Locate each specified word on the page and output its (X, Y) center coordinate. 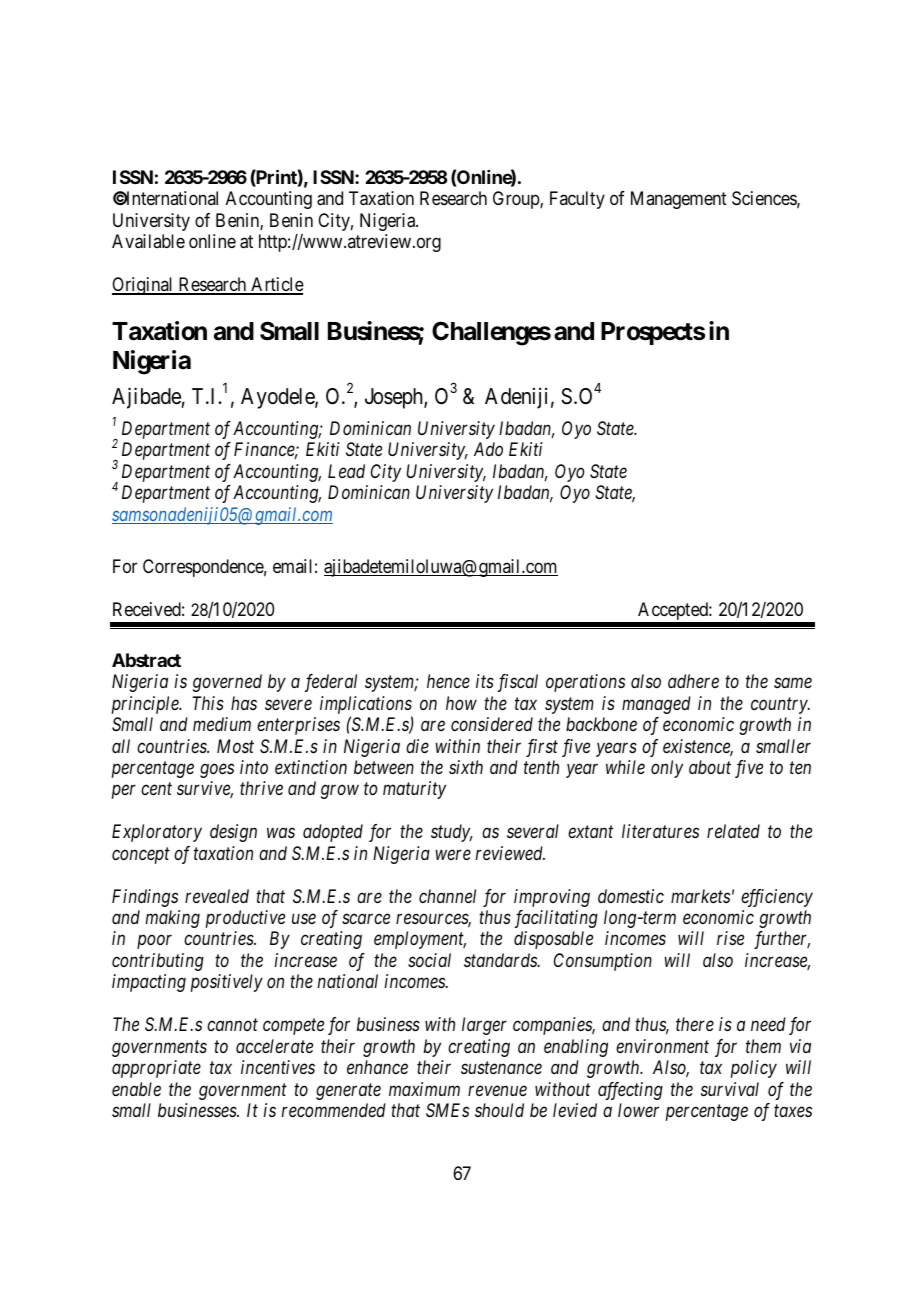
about (710, 767)
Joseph (395, 398)
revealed (217, 896)
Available (148, 241)
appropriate (156, 1069)
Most (235, 746)
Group (517, 200)
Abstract (146, 660)
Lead (346, 471)
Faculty (577, 200)
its (485, 681)
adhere (693, 681)
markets (700, 896)
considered (492, 724)
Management (679, 200)
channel (447, 896)
